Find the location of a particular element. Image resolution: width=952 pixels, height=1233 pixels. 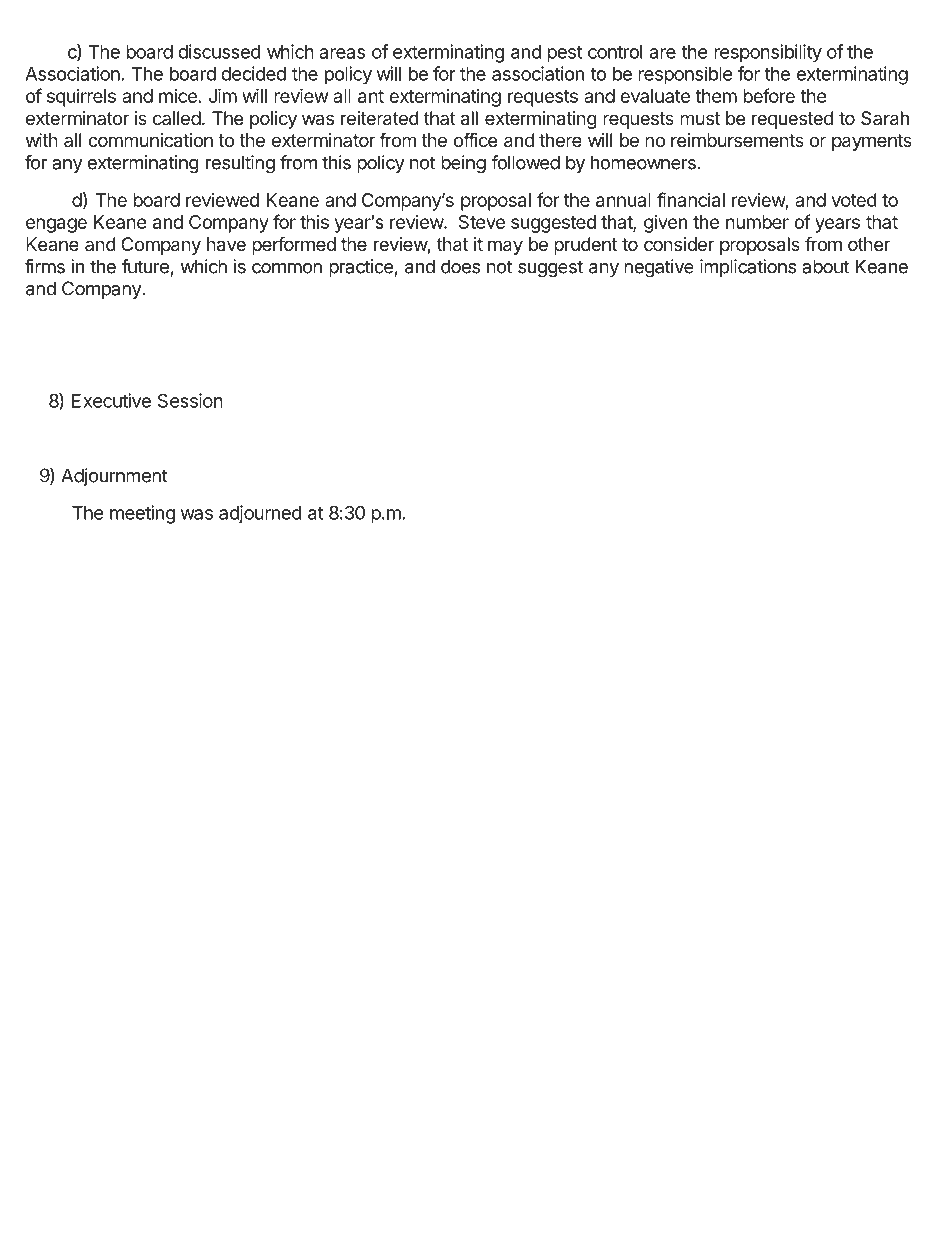

engage is located at coordinates (56, 225).
